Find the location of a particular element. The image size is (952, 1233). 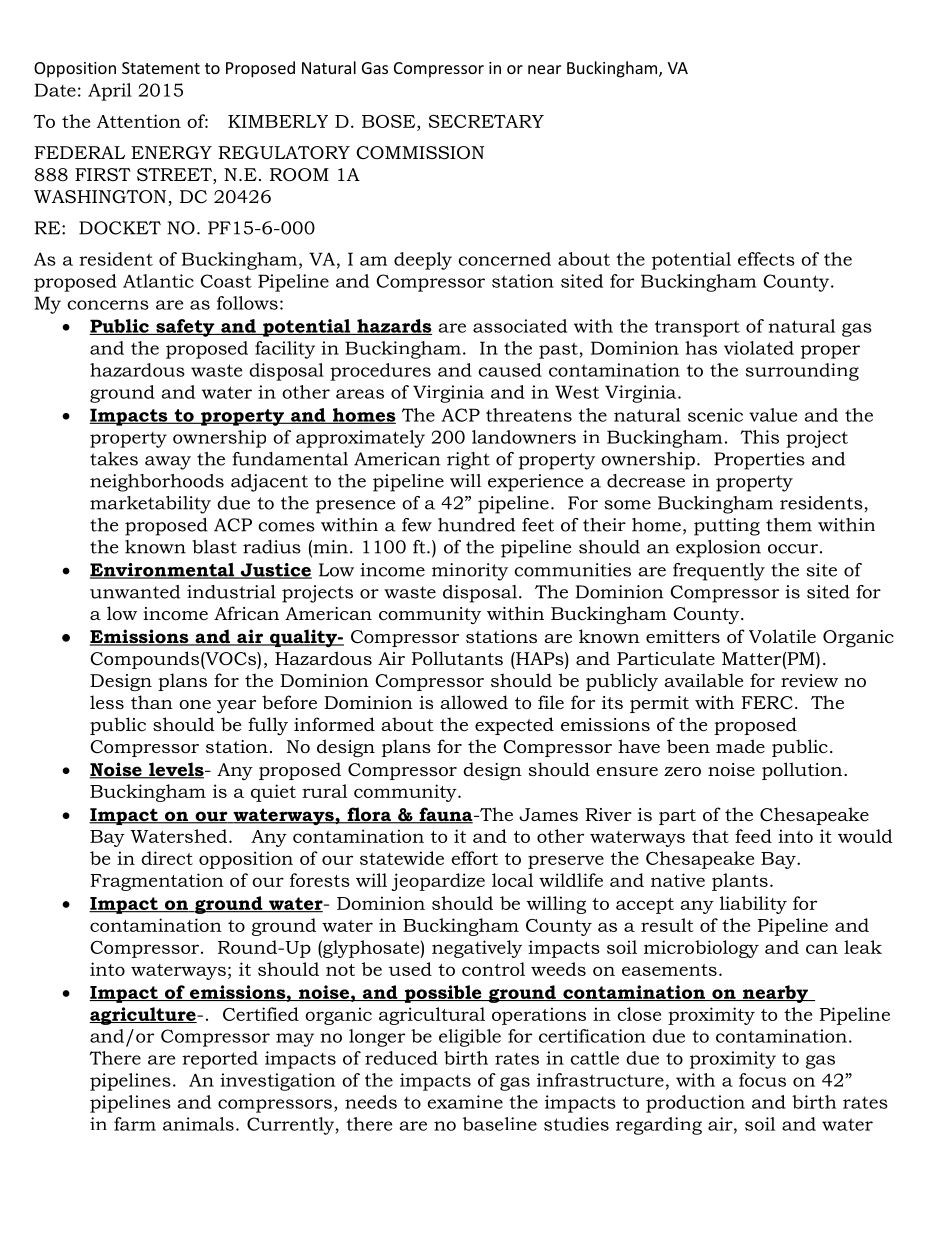

effects is located at coordinates (766, 259).
